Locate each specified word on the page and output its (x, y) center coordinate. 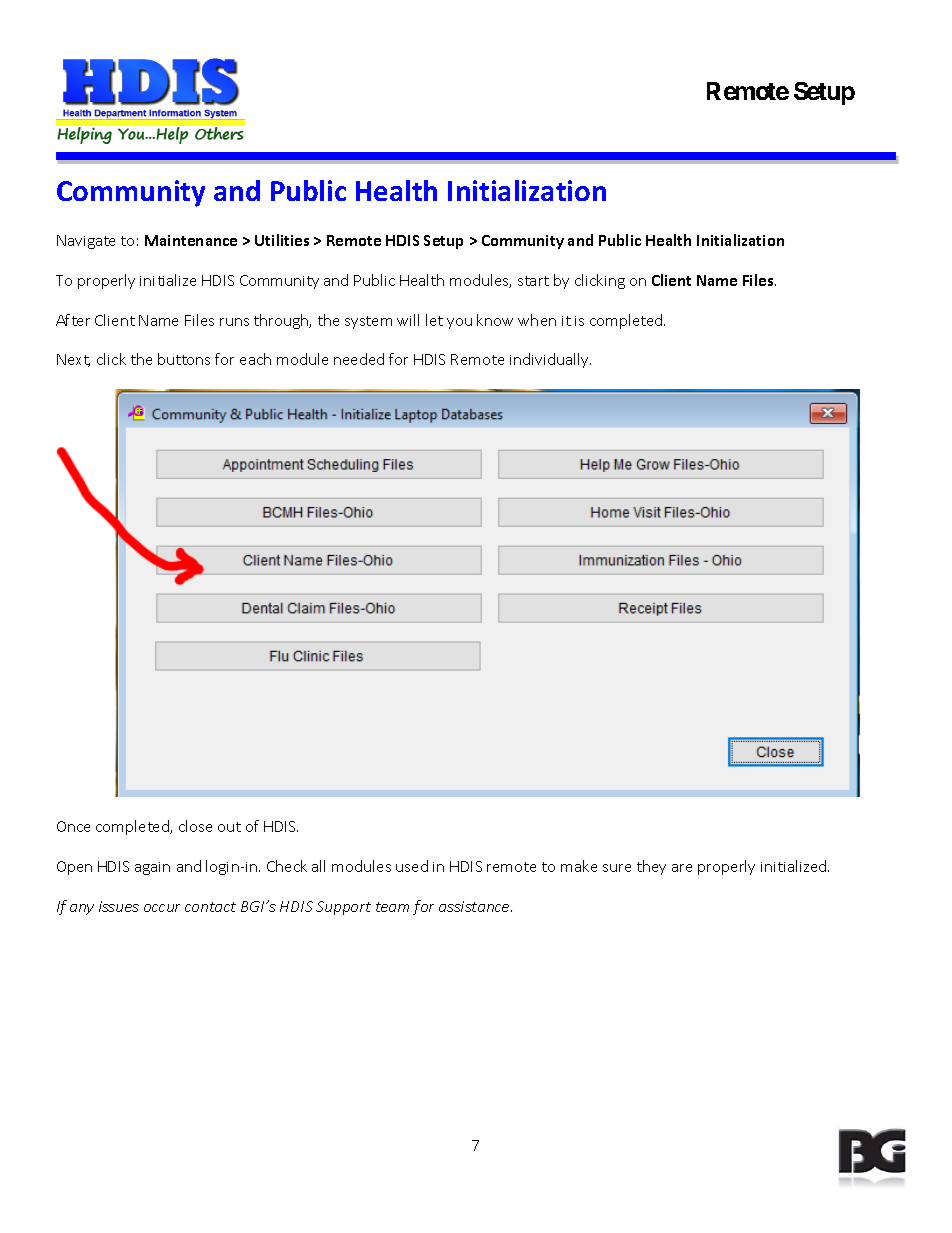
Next (73, 360)
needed (359, 359)
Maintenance (191, 240)
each (255, 359)
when (537, 320)
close (195, 826)
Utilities (282, 240)
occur (162, 908)
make (579, 866)
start (533, 281)
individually (550, 360)
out (229, 827)
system (368, 322)
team (392, 907)
